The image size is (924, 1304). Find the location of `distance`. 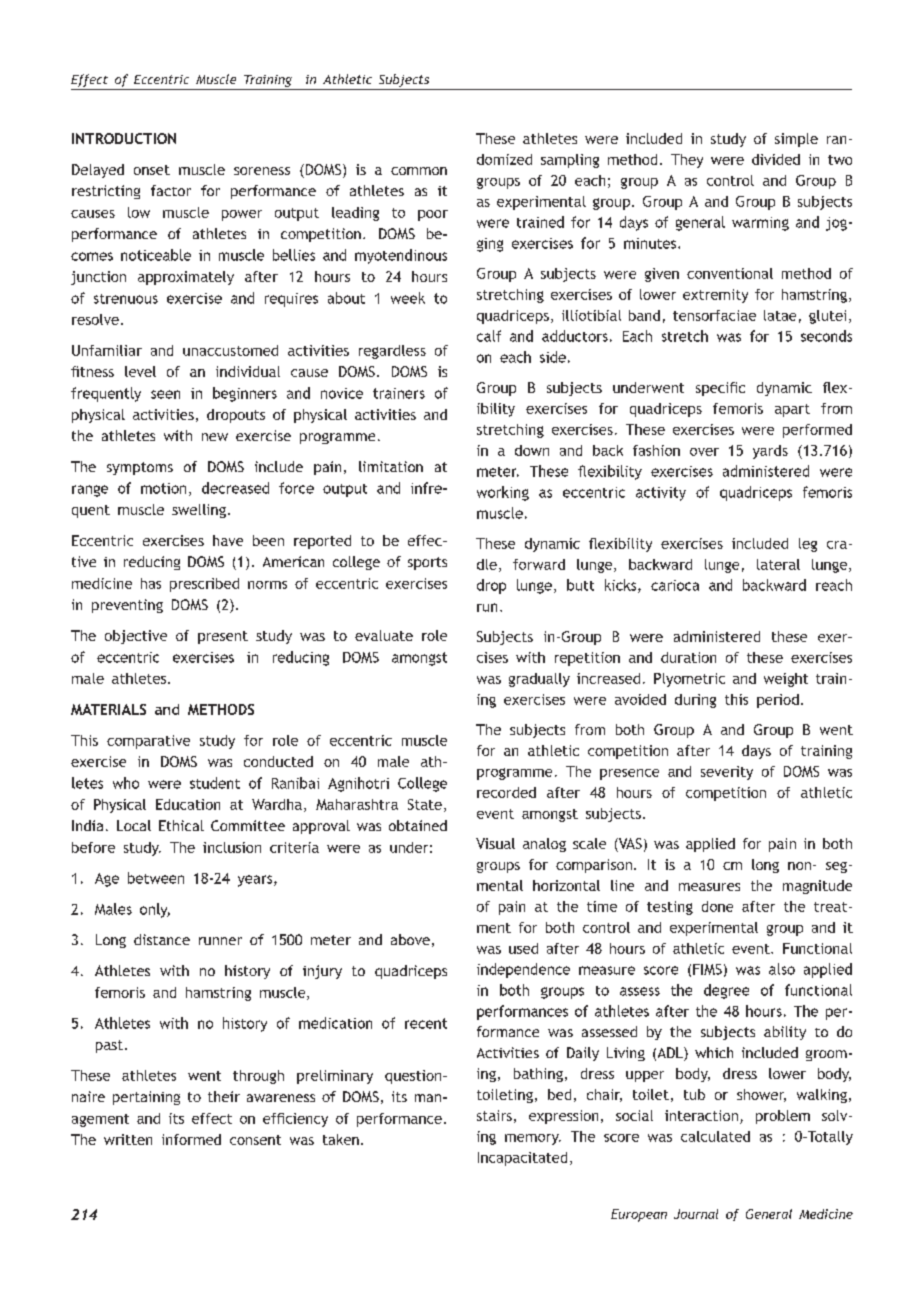

distance is located at coordinates (162, 939).
